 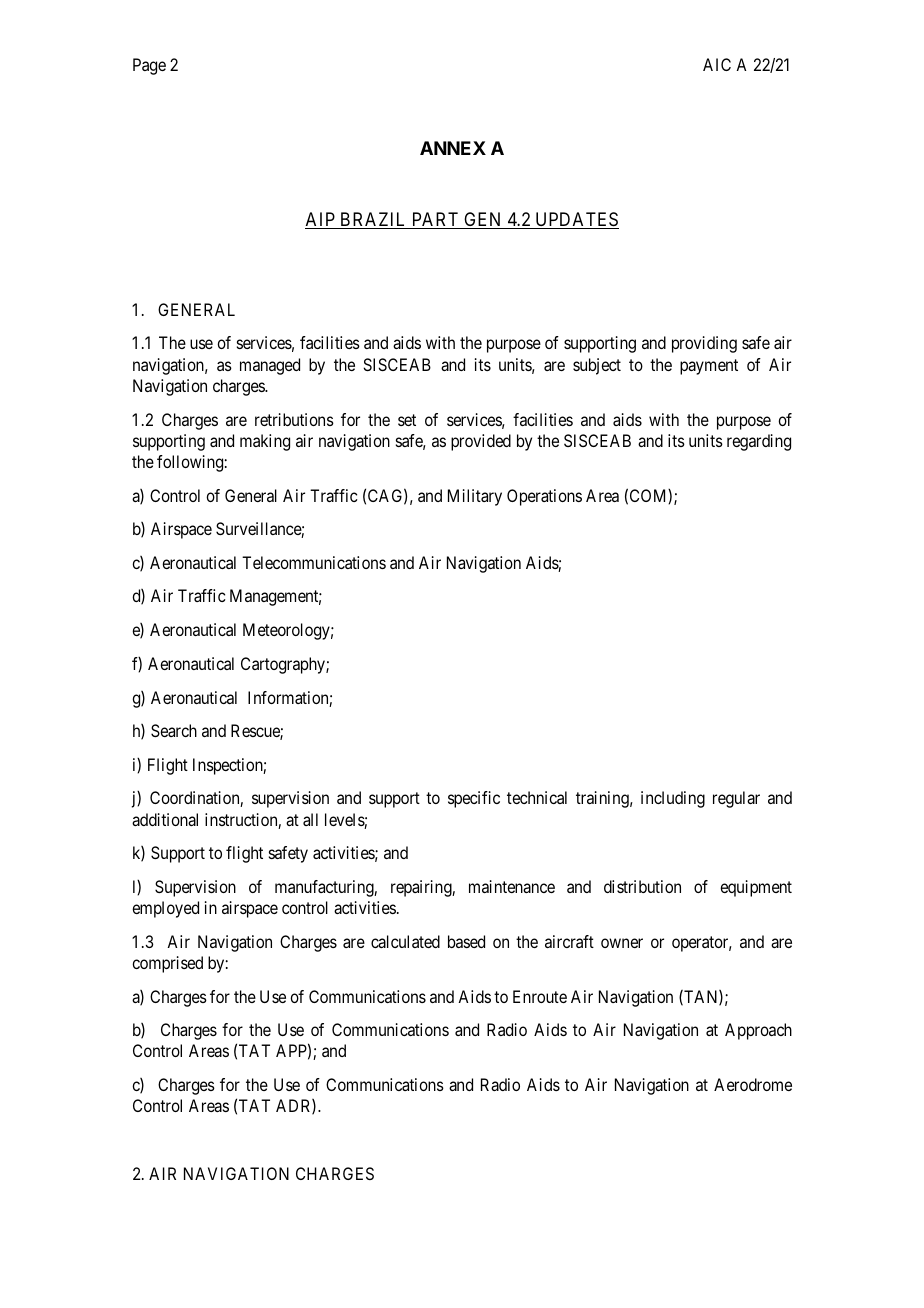 I want to click on Page, so click(x=149, y=66).
